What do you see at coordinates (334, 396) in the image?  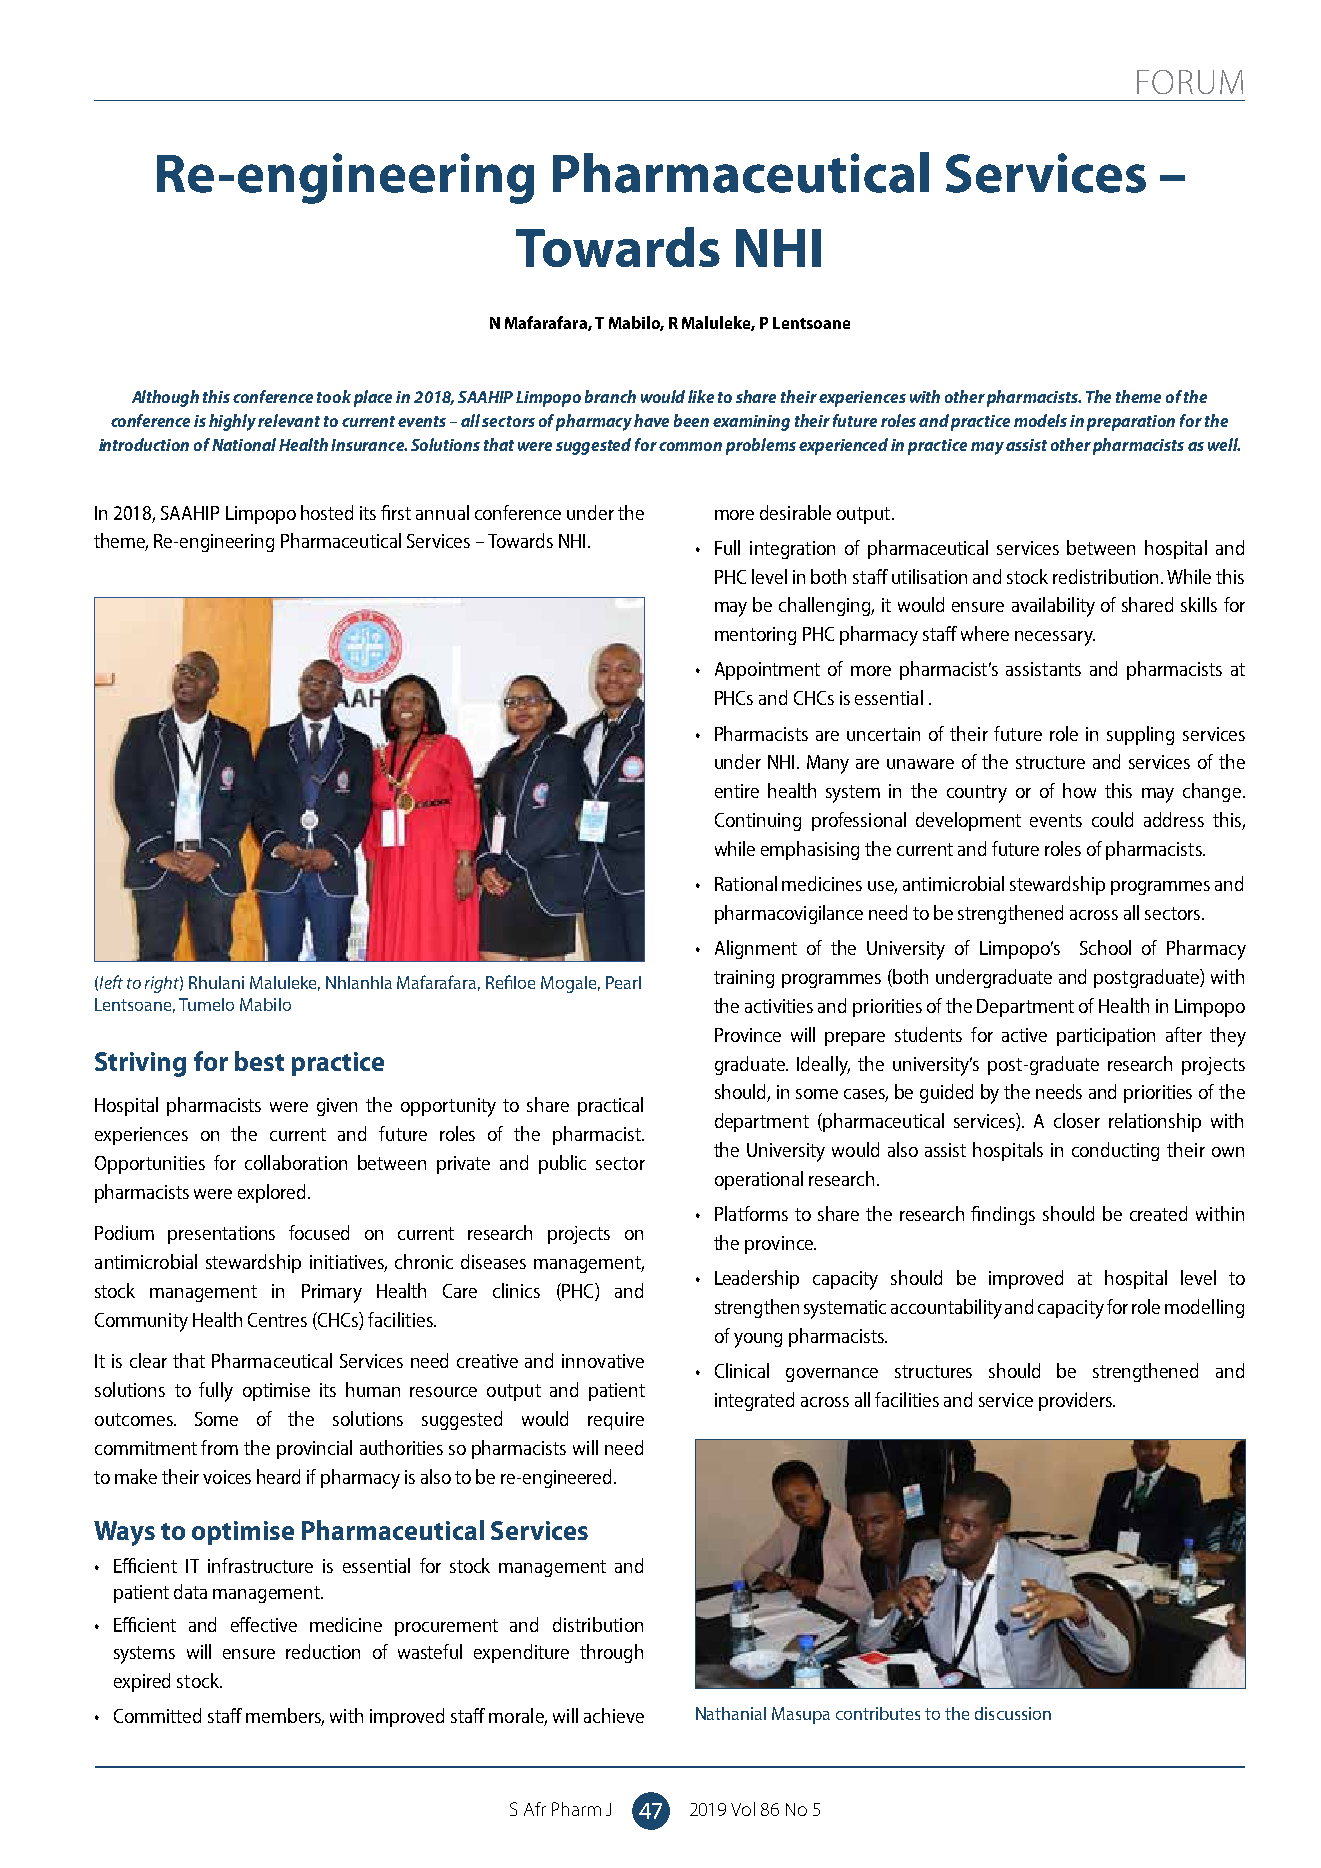 I see `took` at bounding box center [334, 396].
